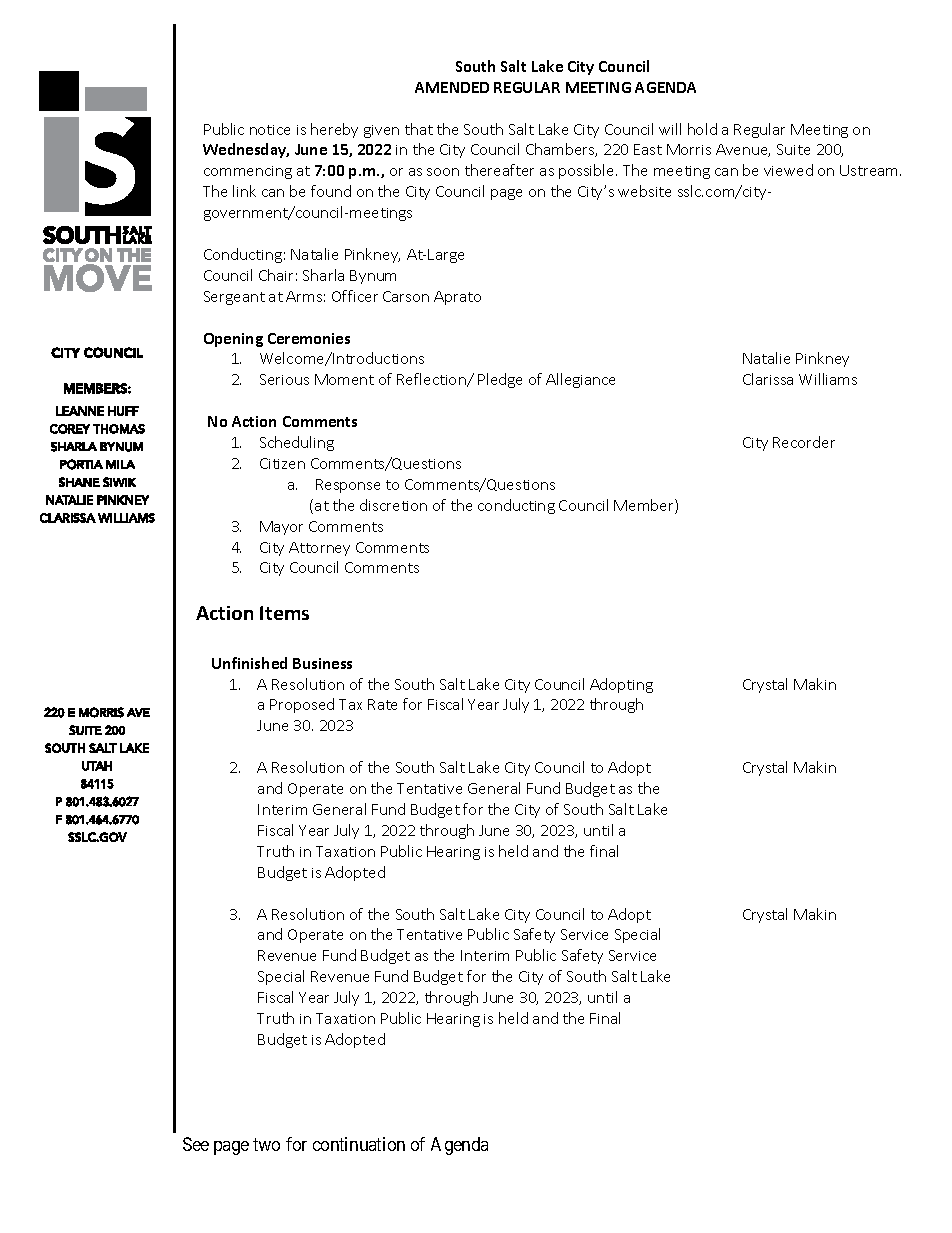  Describe the element at coordinates (322, 663) in the screenshot. I see `Business` at that location.
